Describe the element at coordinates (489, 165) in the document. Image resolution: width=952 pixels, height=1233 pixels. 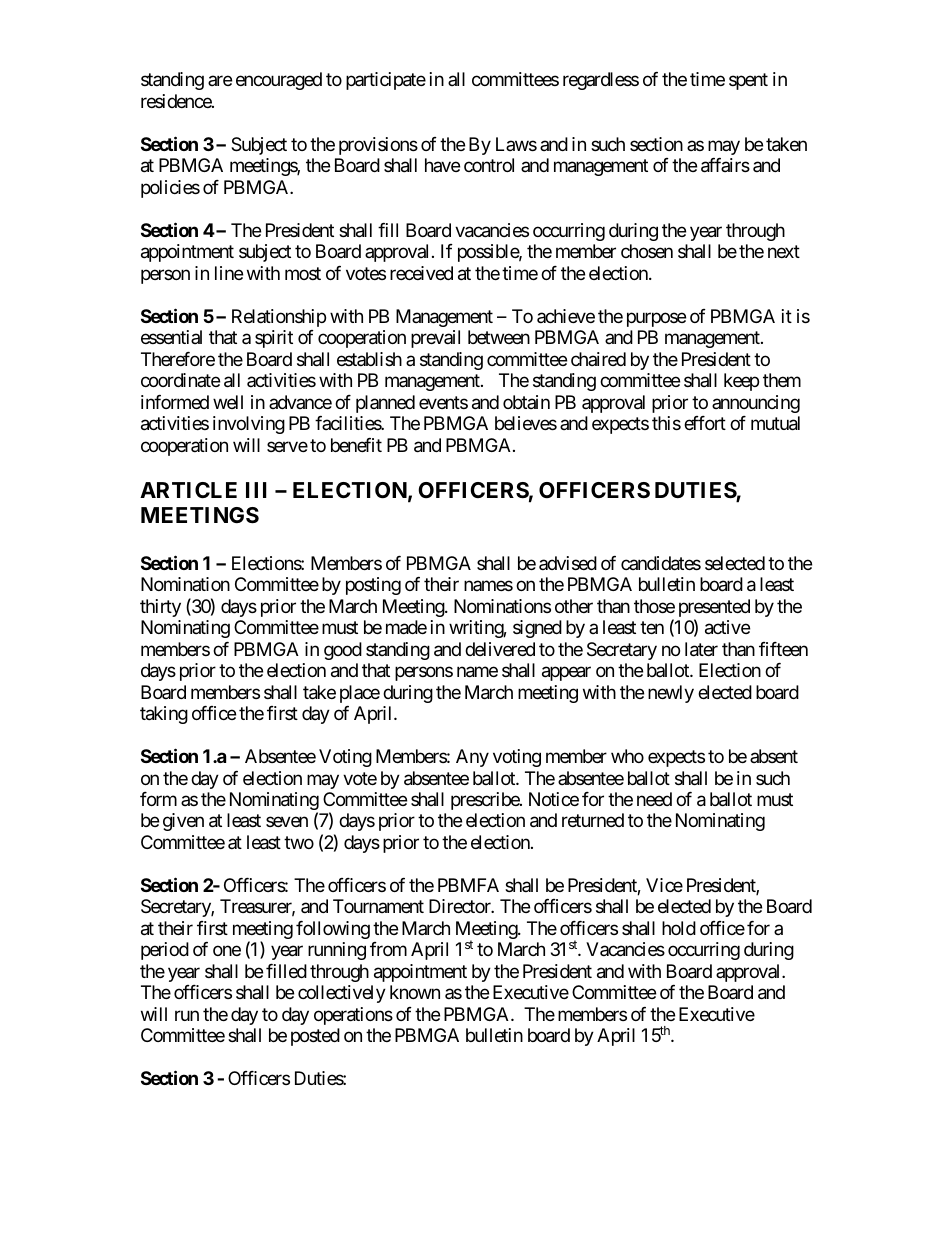
I see `control` at that location.
